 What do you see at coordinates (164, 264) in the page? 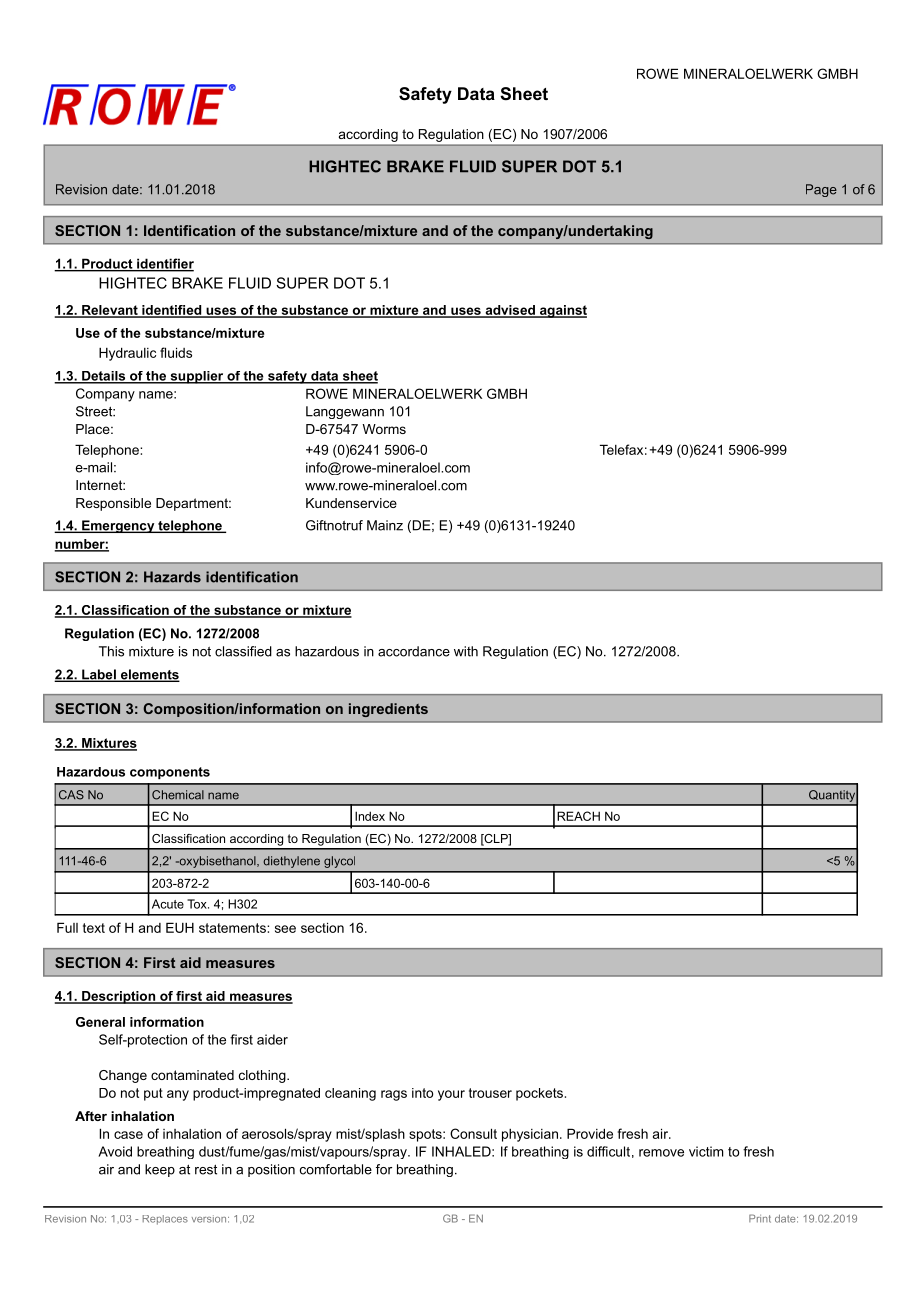
I see `identifier` at bounding box center [164, 264].
